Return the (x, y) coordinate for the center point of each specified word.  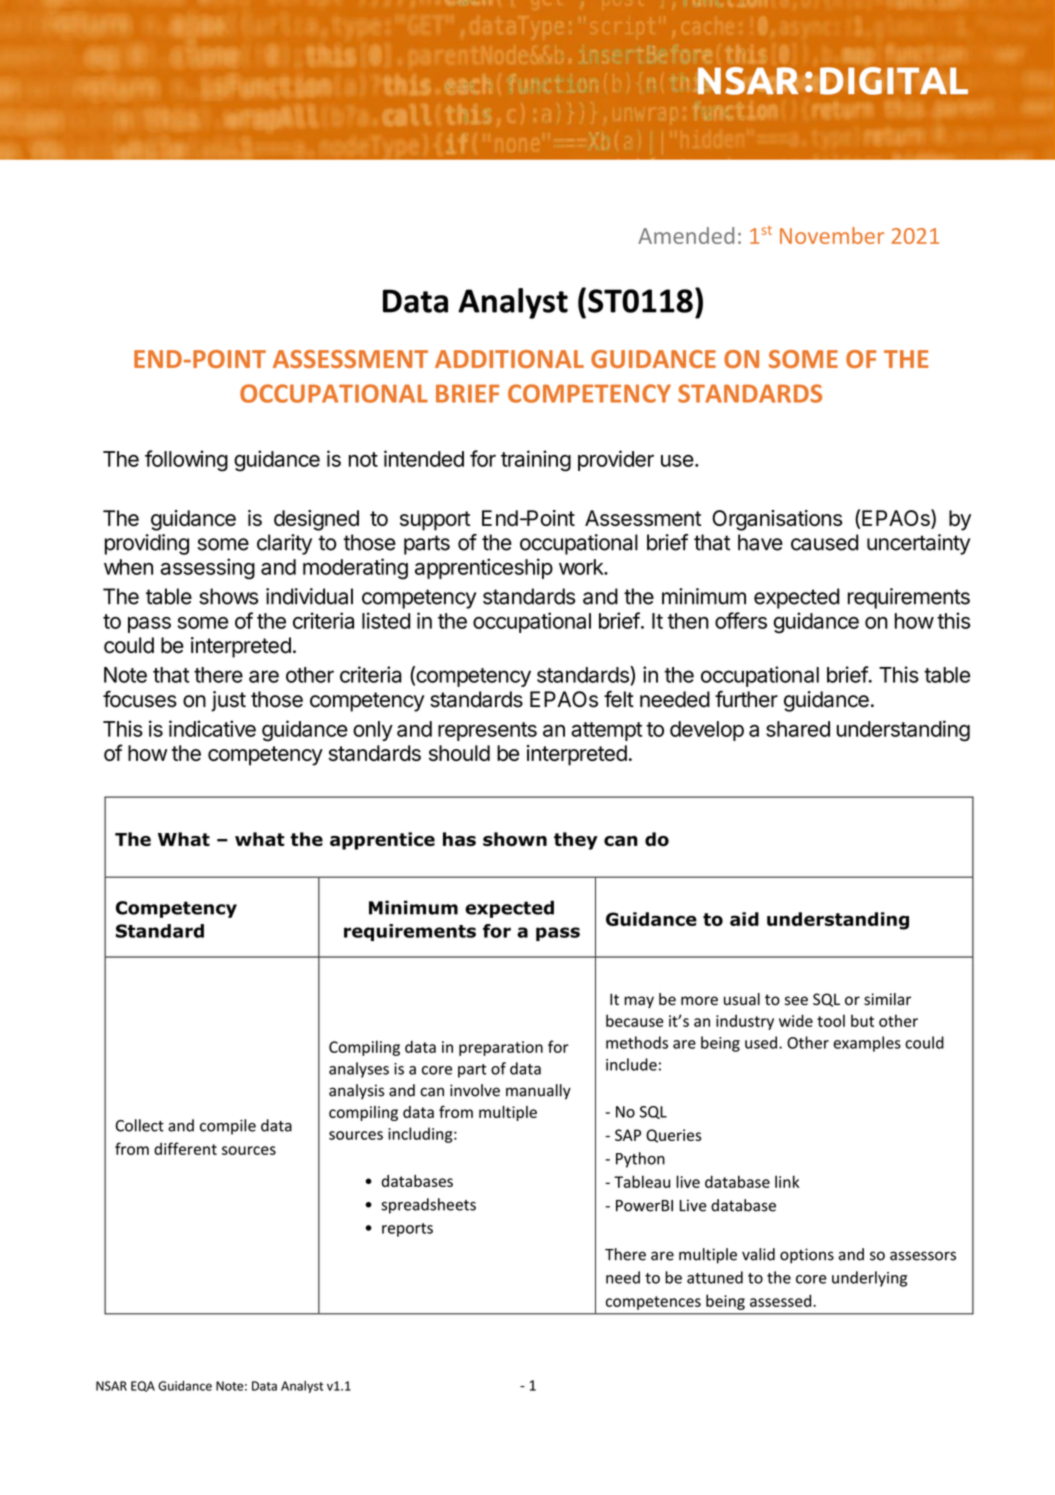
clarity (284, 544)
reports (407, 1230)
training (536, 461)
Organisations (777, 520)
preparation (501, 1048)
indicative (212, 728)
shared (798, 729)
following (186, 461)
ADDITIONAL (509, 359)
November (832, 235)
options (807, 1256)
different (185, 1148)
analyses (359, 1070)
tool (831, 1020)
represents (487, 731)
